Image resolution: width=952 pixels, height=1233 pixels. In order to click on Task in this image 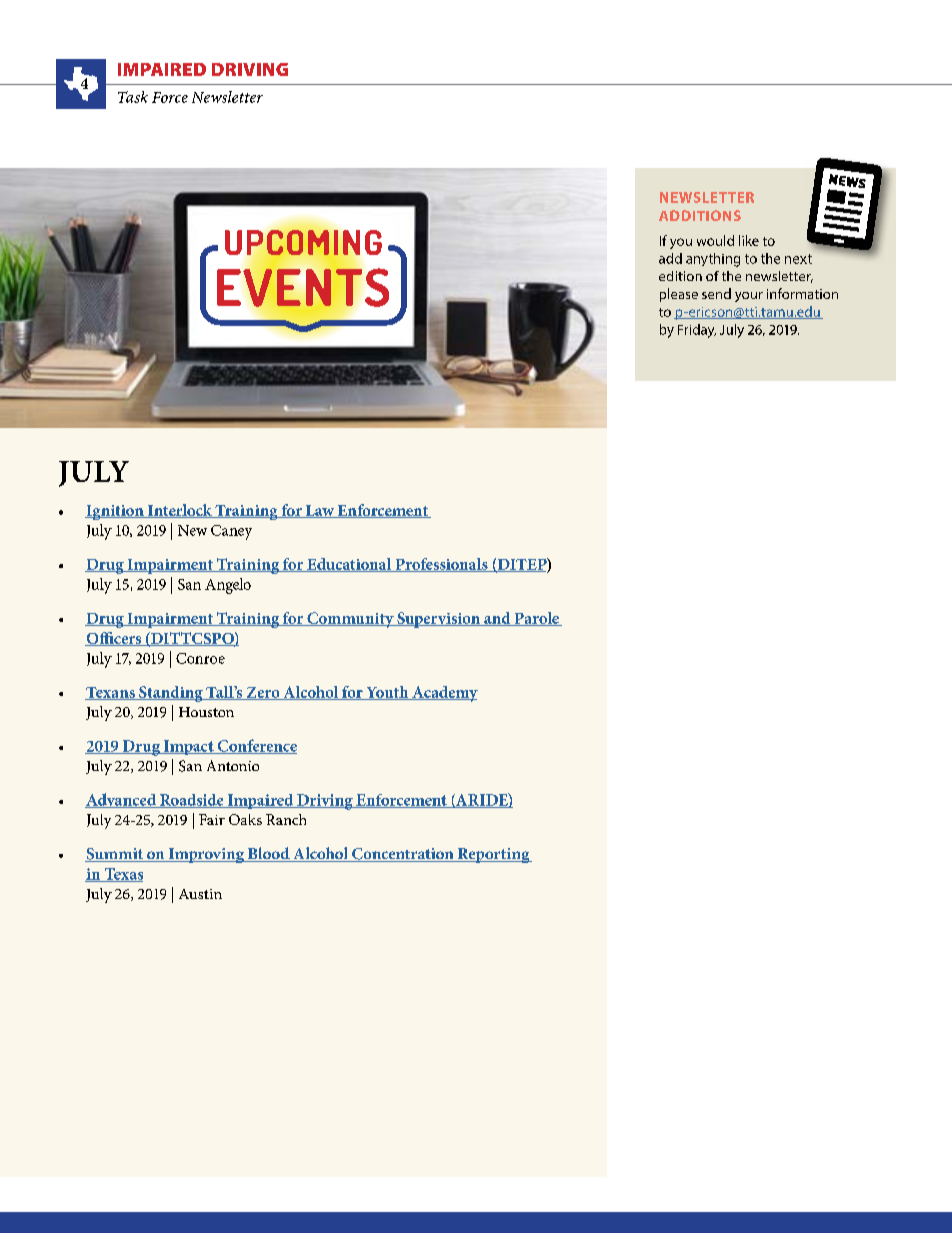, I will do `click(133, 97)`.
